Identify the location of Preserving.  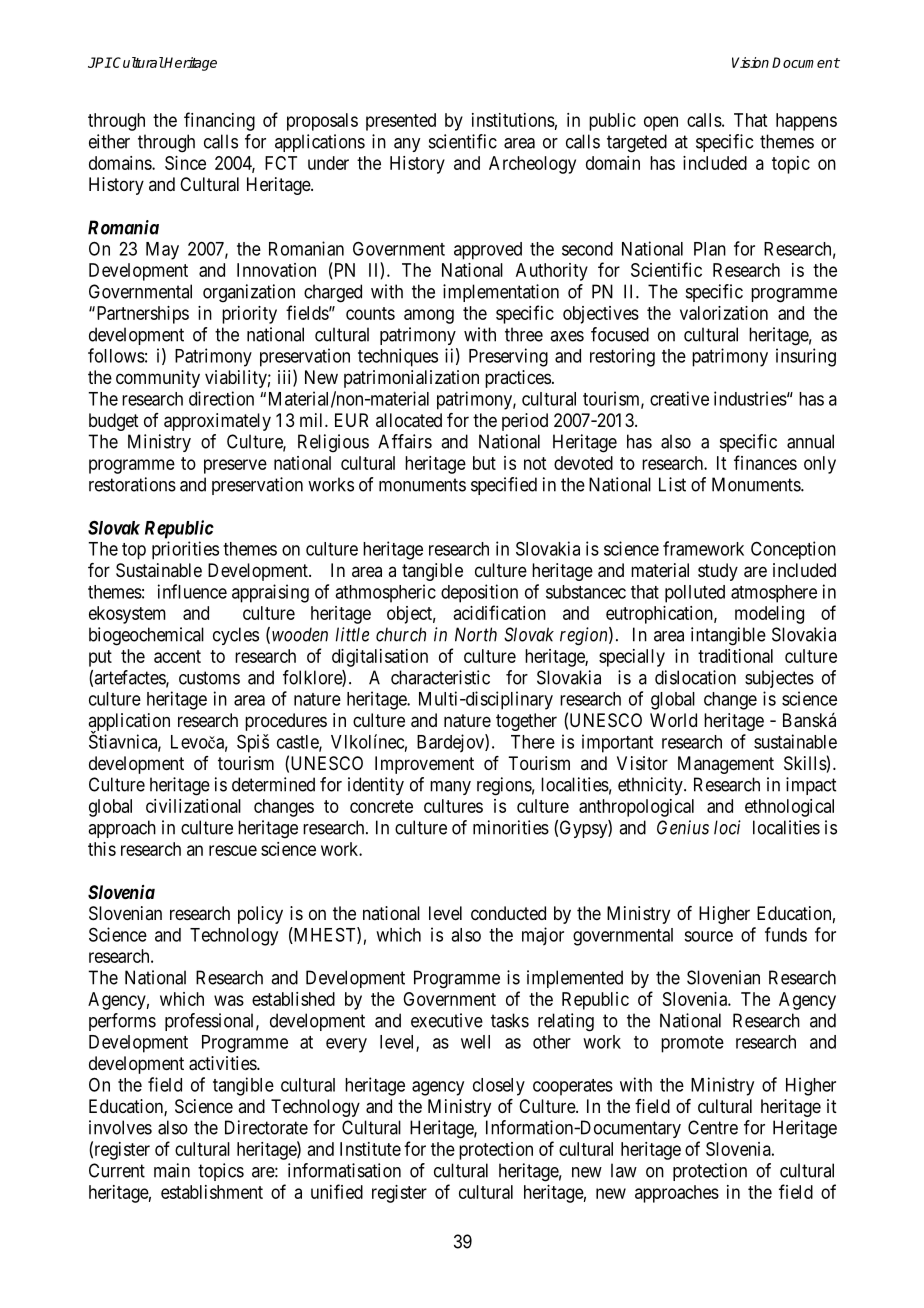
(508, 357).
